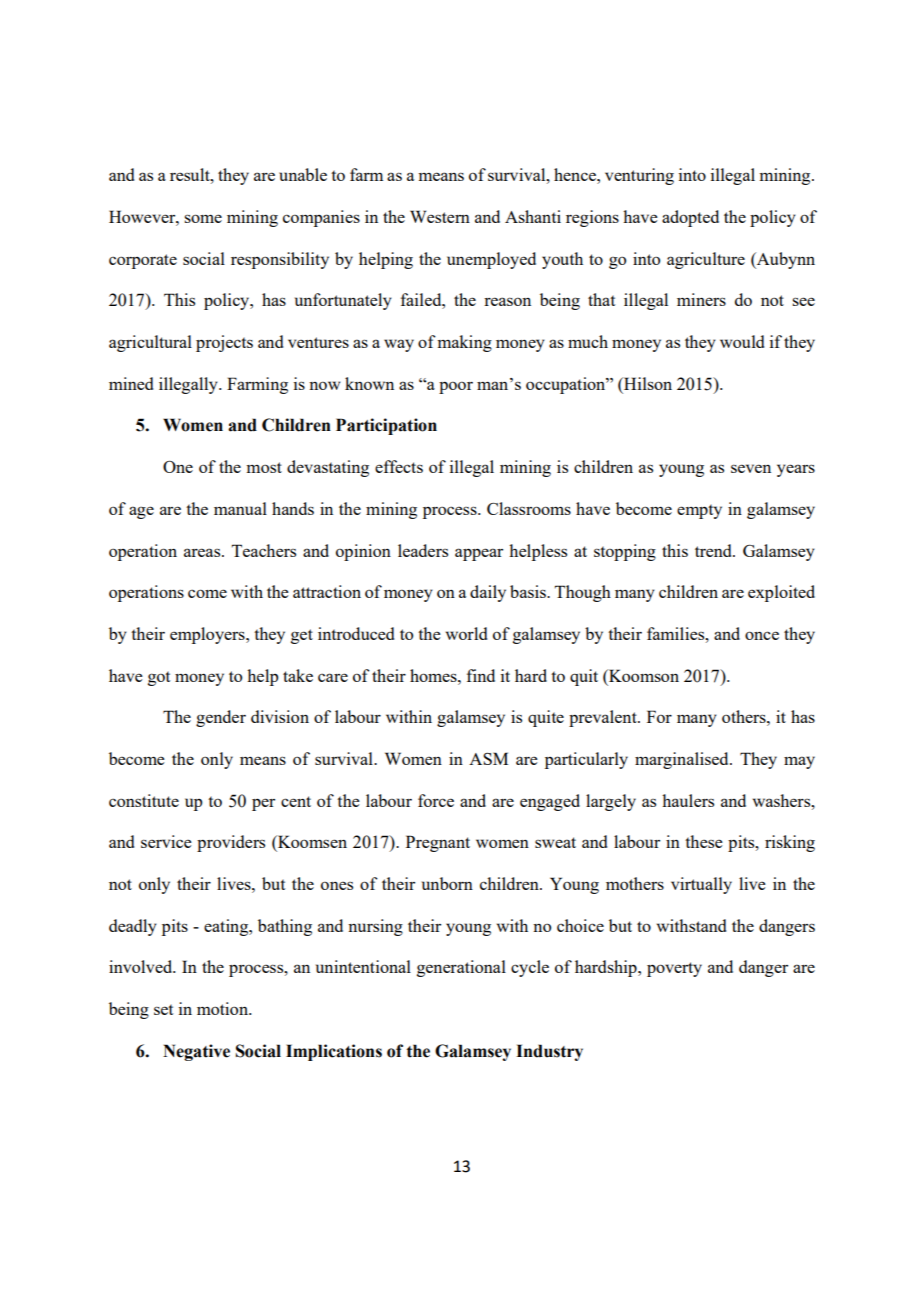 The height and width of the screenshot is (1308, 924). What do you see at coordinates (690, 218) in the screenshot?
I see `adopted` at bounding box center [690, 218].
